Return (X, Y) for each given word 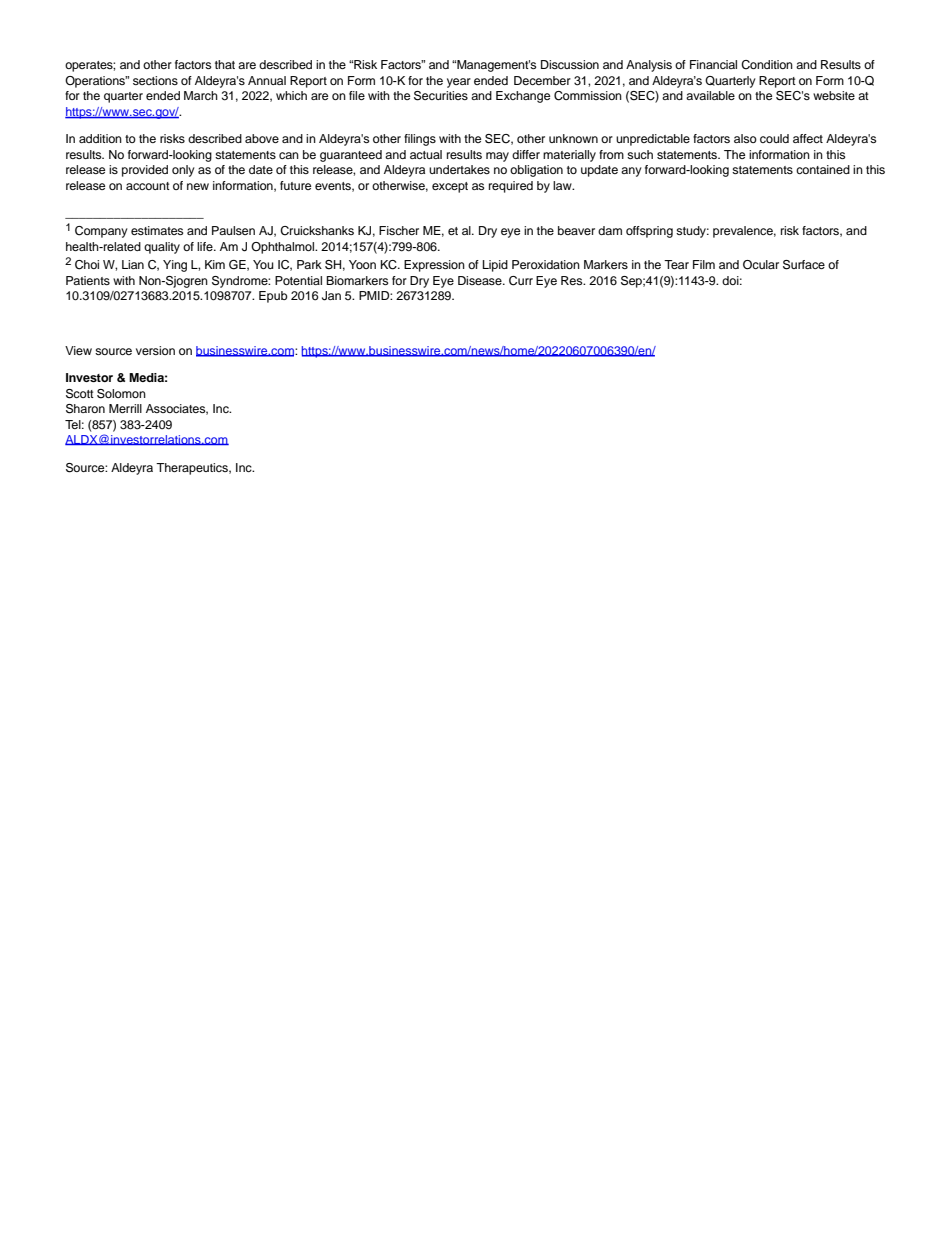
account (148, 186)
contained (823, 169)
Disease (481, 280)
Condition (767, 65)
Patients (88, 280)
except (450, 187)
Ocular (761, 265)
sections (155, 80)
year (459, 83)
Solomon (121, 394)
